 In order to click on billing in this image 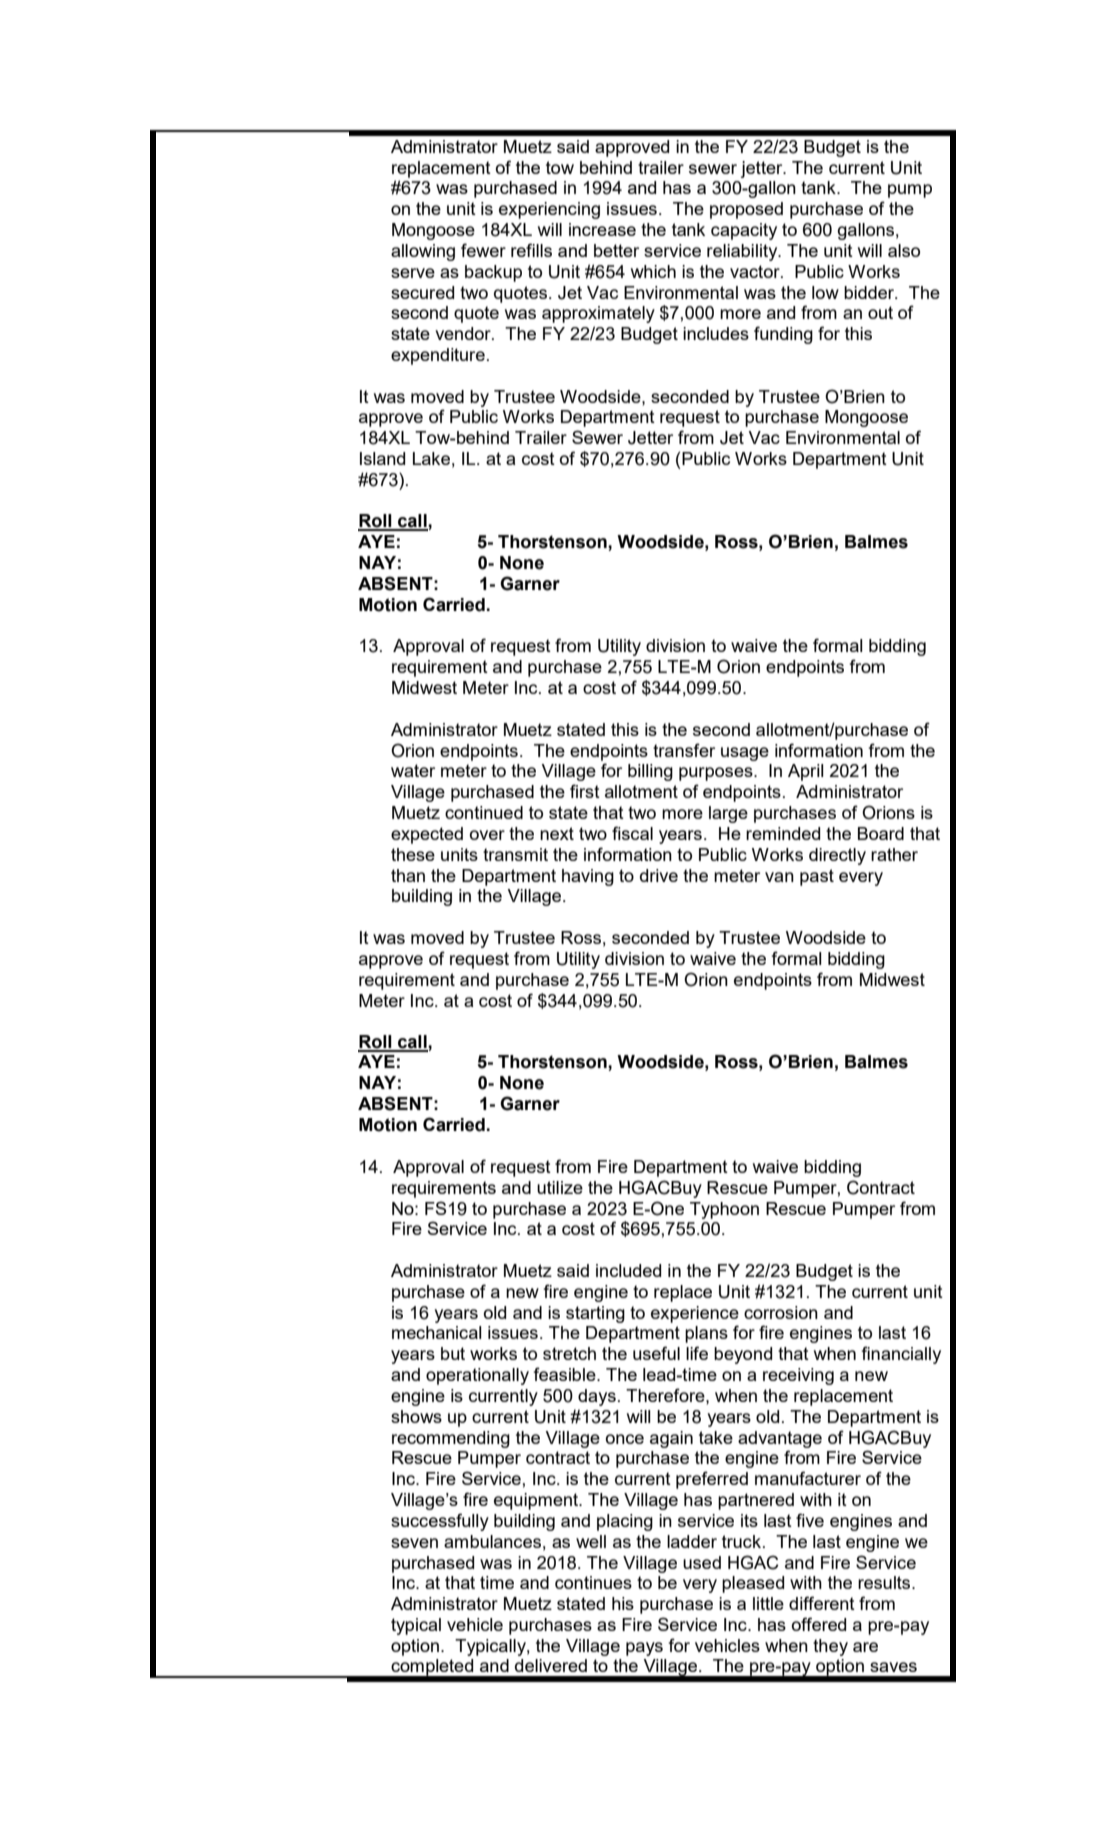, I will do `click(650, 772)`.
